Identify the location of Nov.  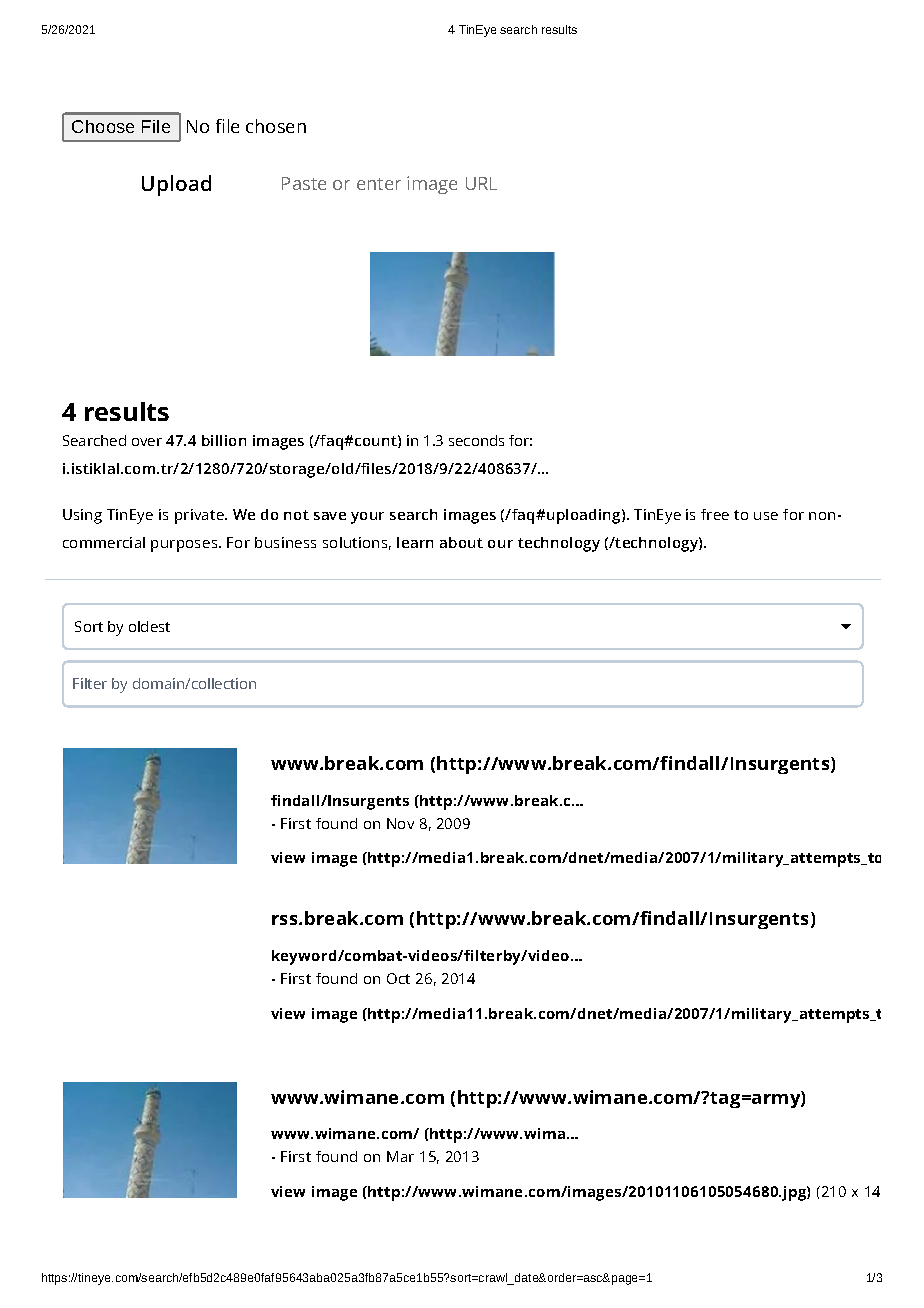
(400, 823).
